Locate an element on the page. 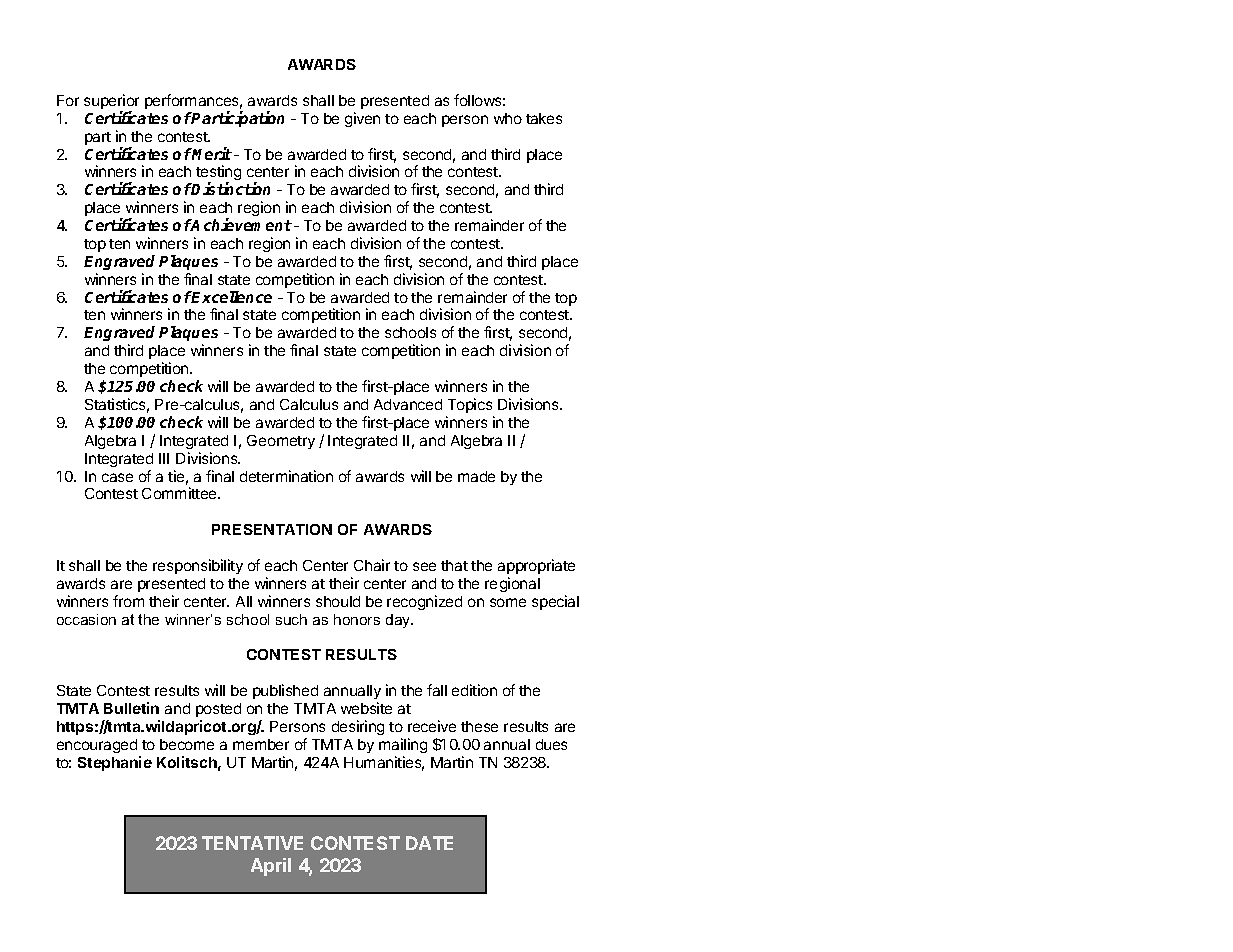  published is located at coordinates (285, 691).
